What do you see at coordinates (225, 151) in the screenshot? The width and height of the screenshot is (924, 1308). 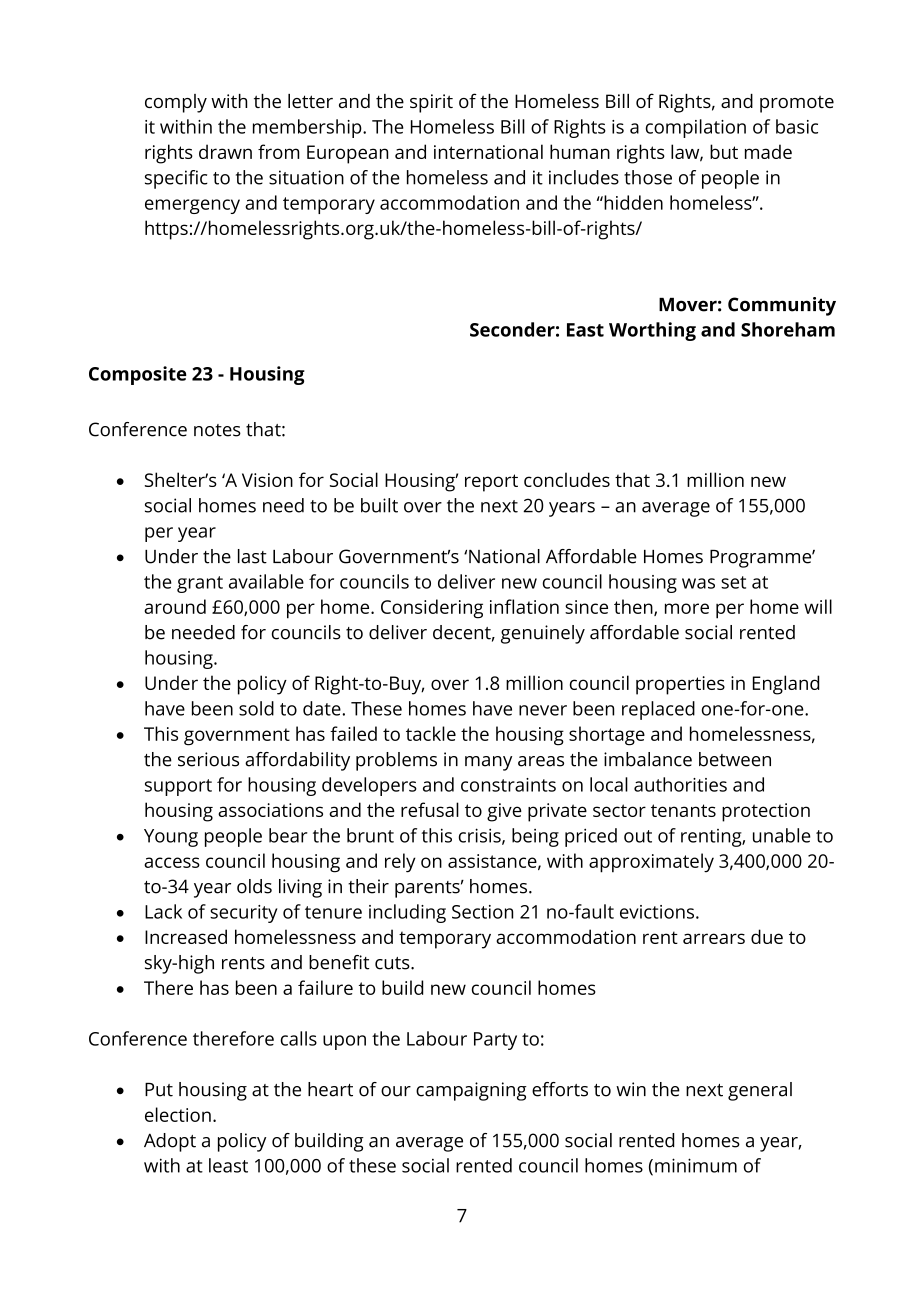 I see `drawn` at bounding box center [225, 151].
